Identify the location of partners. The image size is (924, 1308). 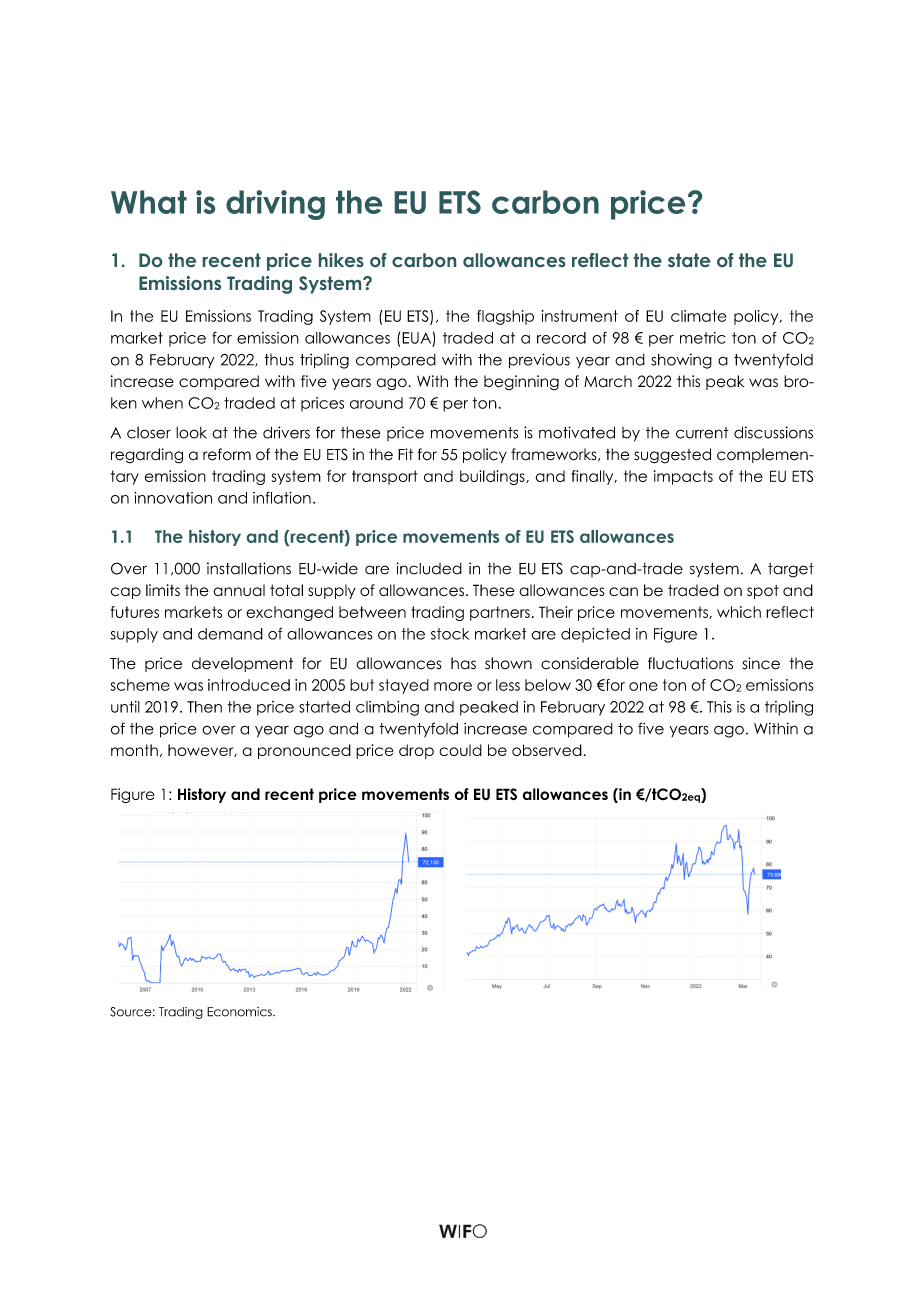
(500, 613).
